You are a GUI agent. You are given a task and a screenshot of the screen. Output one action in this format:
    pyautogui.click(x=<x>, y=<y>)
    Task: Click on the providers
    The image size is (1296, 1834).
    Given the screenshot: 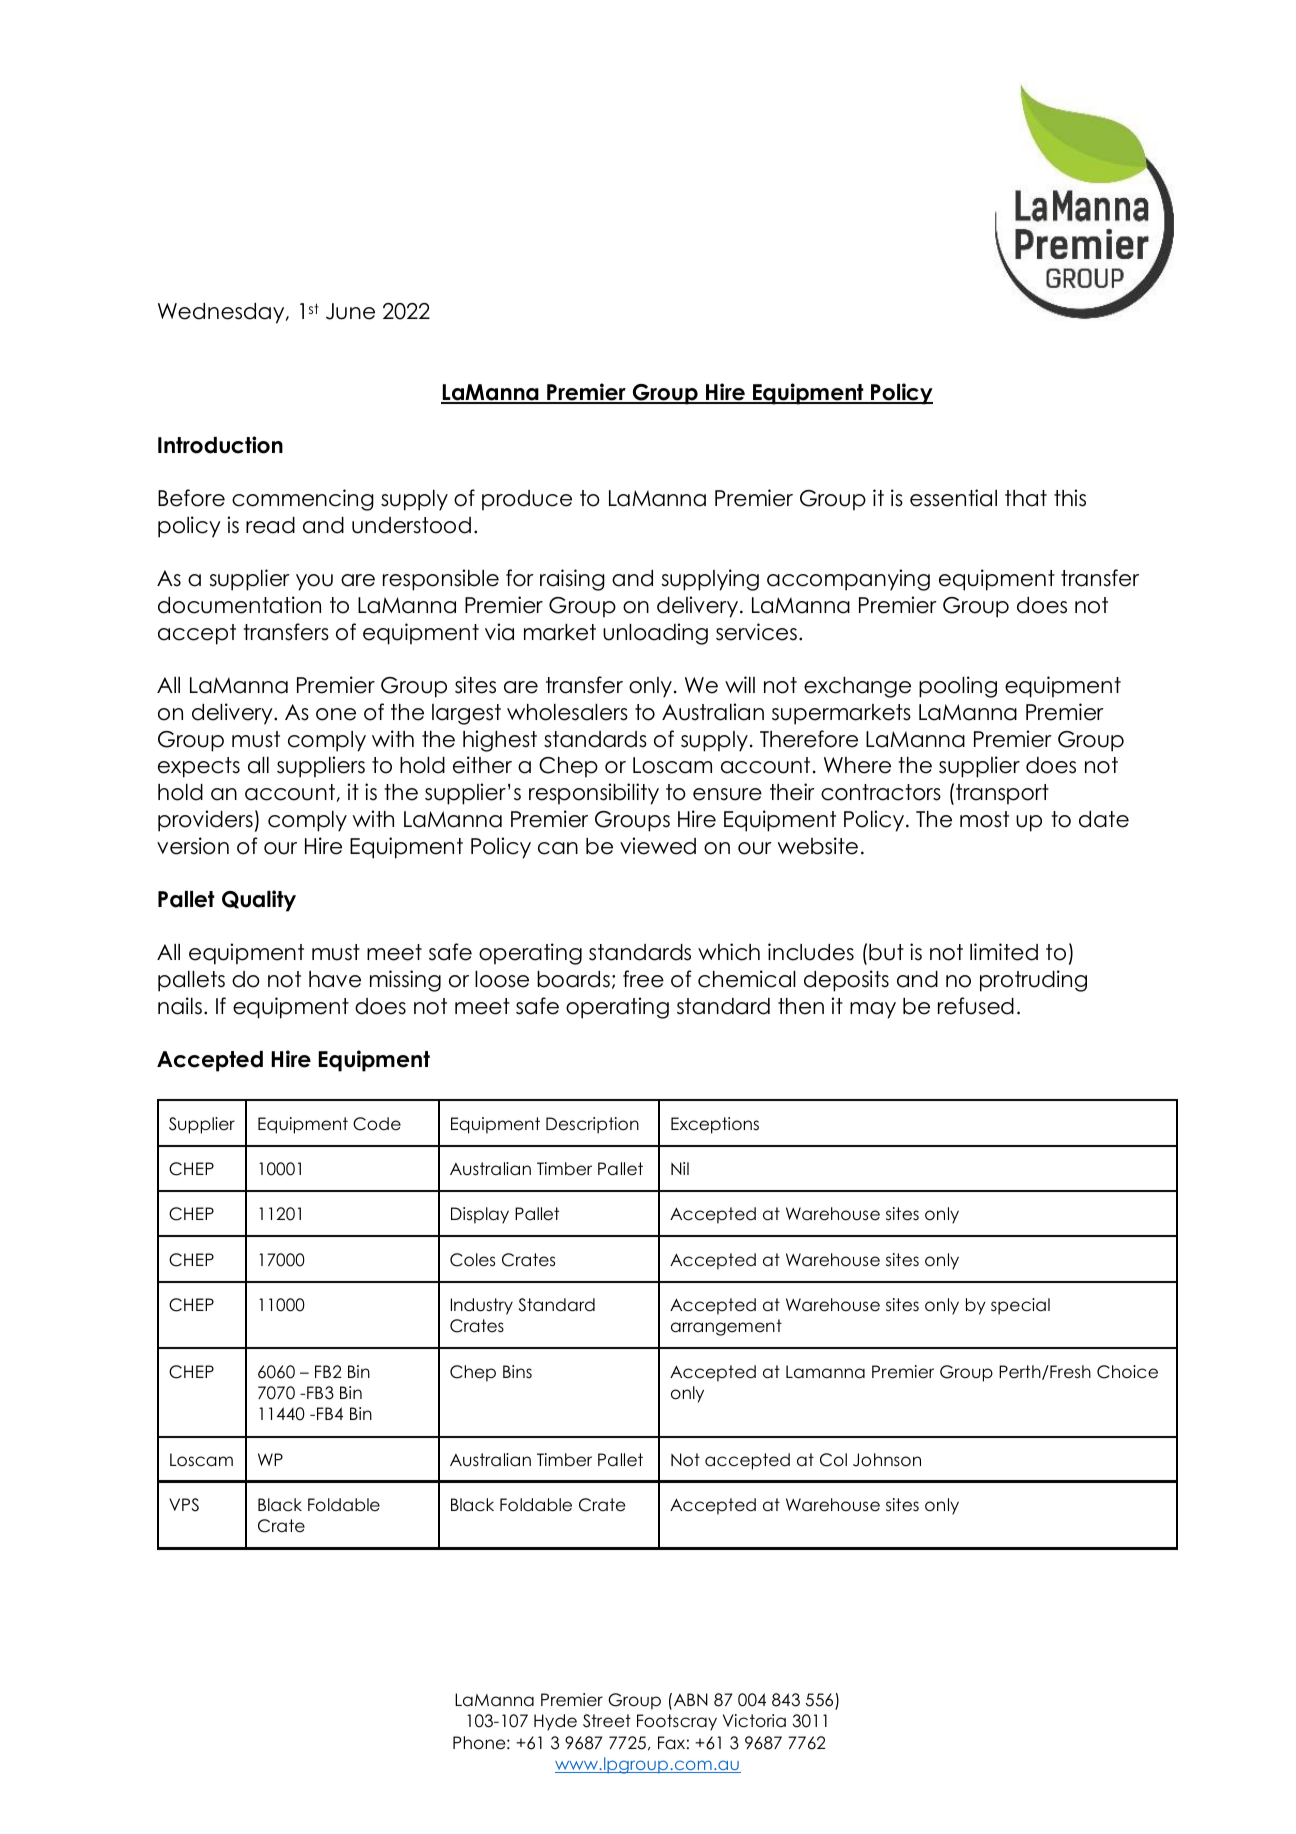 What is the action you would take?
    pyautogui.click(x=205, y=821)
